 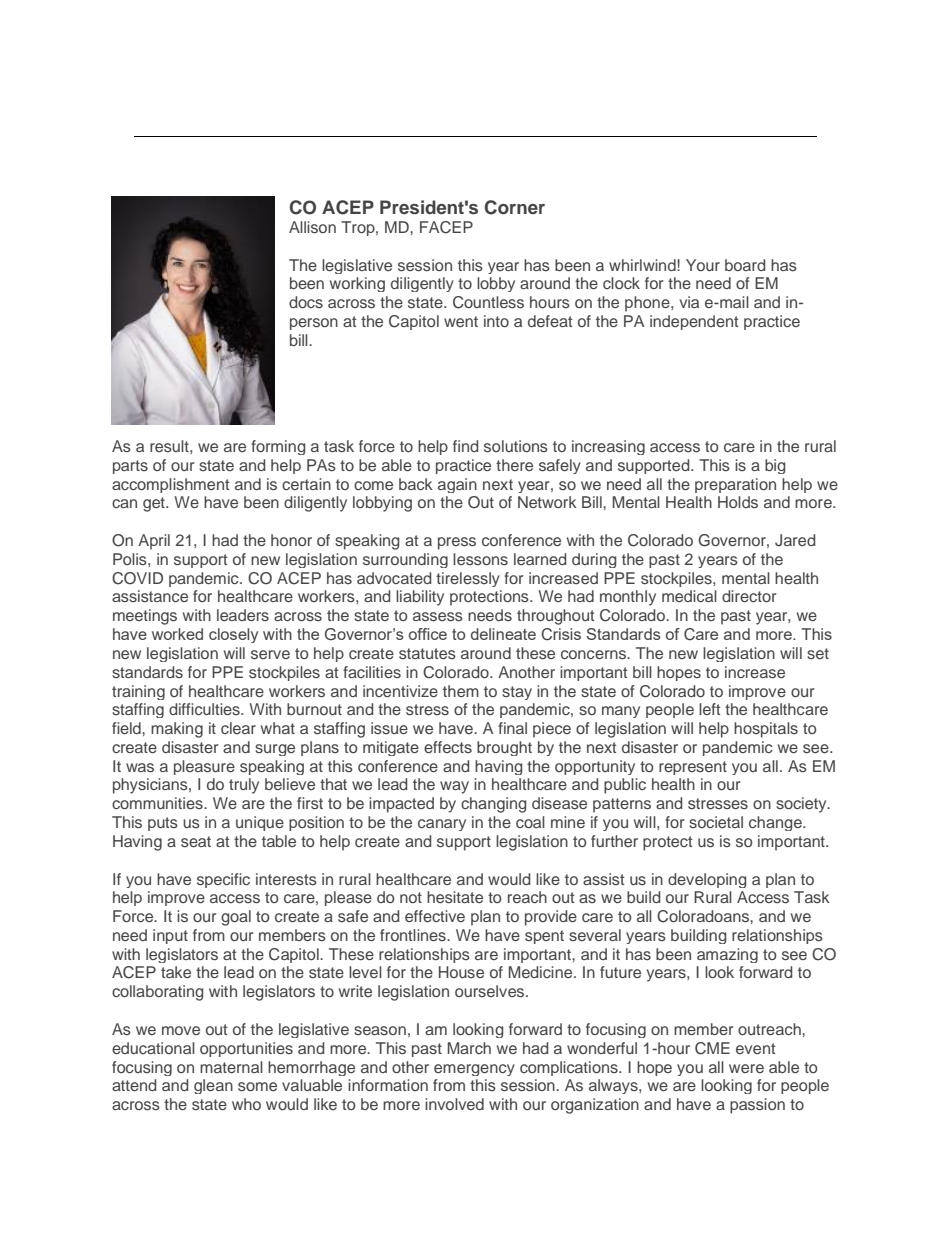 What do you see at coordinates (474, 1070) in the screenshot?
I see `emergency` at bounding box center [474, 1070].
